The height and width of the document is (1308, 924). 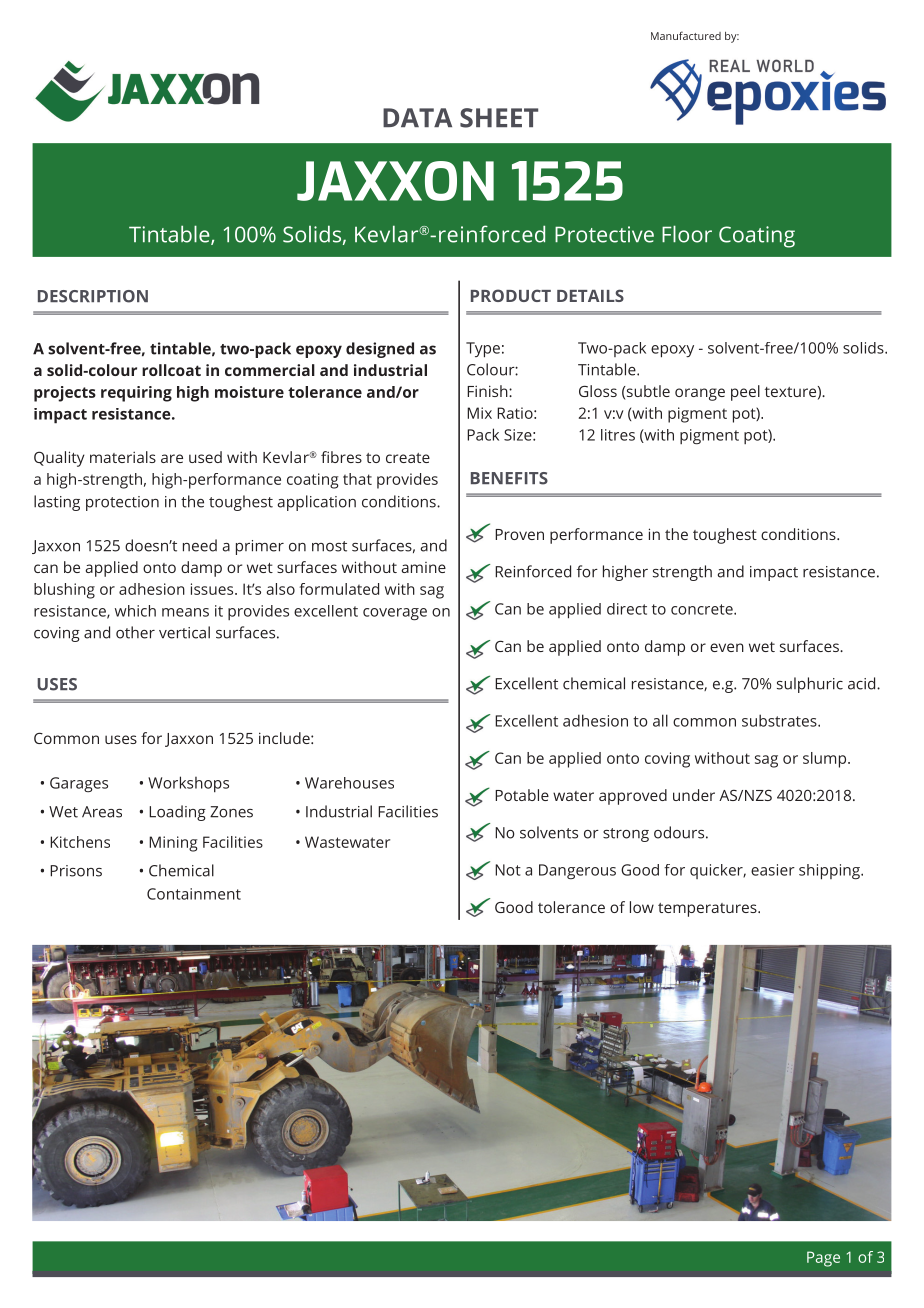 I want to click on even, so click(x=727, y=647).
